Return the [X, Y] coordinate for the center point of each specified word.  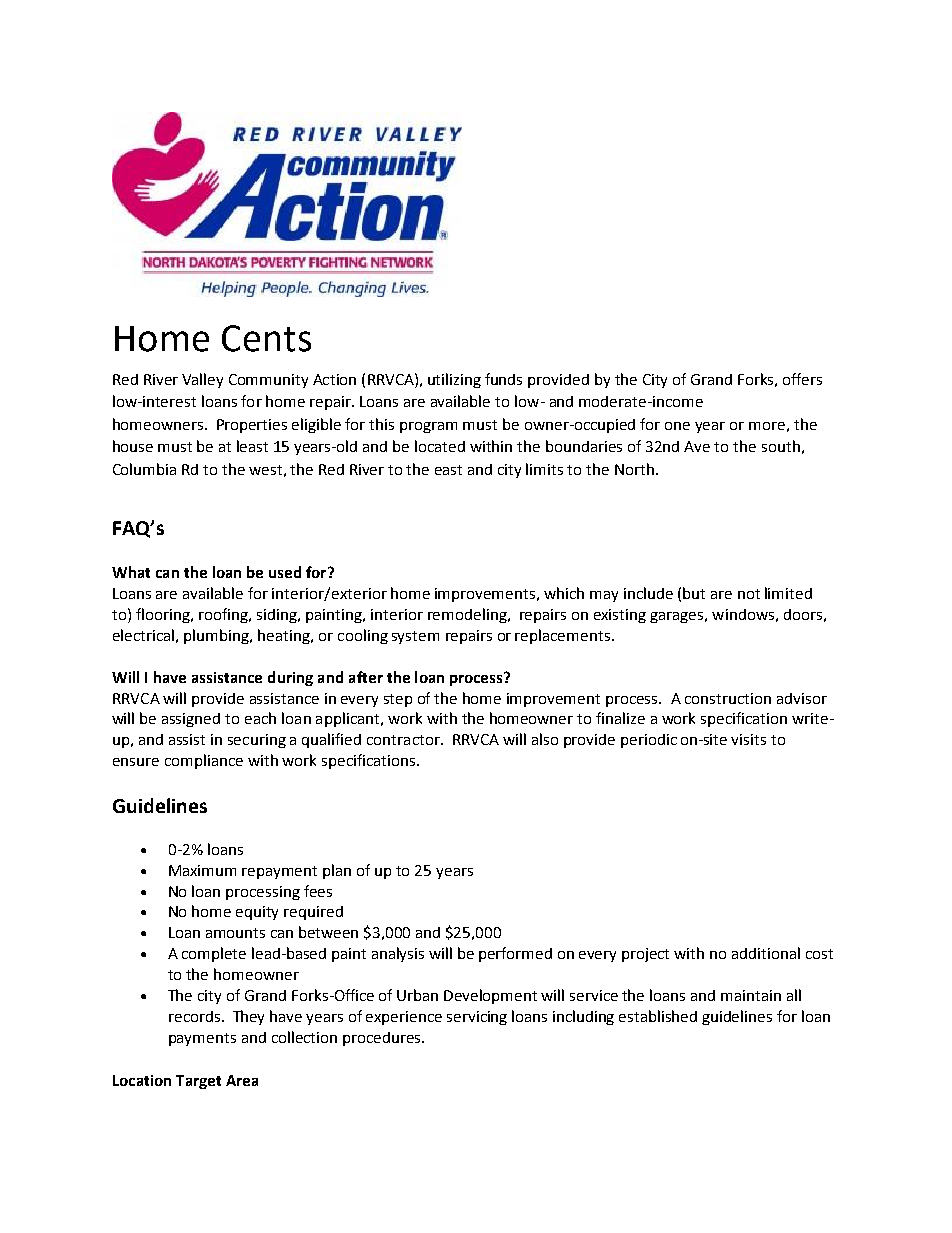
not [749, 594]
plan [337, 871]
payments [202, 1039]
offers [802, 379]
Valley [202, 380]
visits [748, 739]
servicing [477, 1018]
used [285, 572]
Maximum [202, 870]
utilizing [454, 380]
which [564, 593]
